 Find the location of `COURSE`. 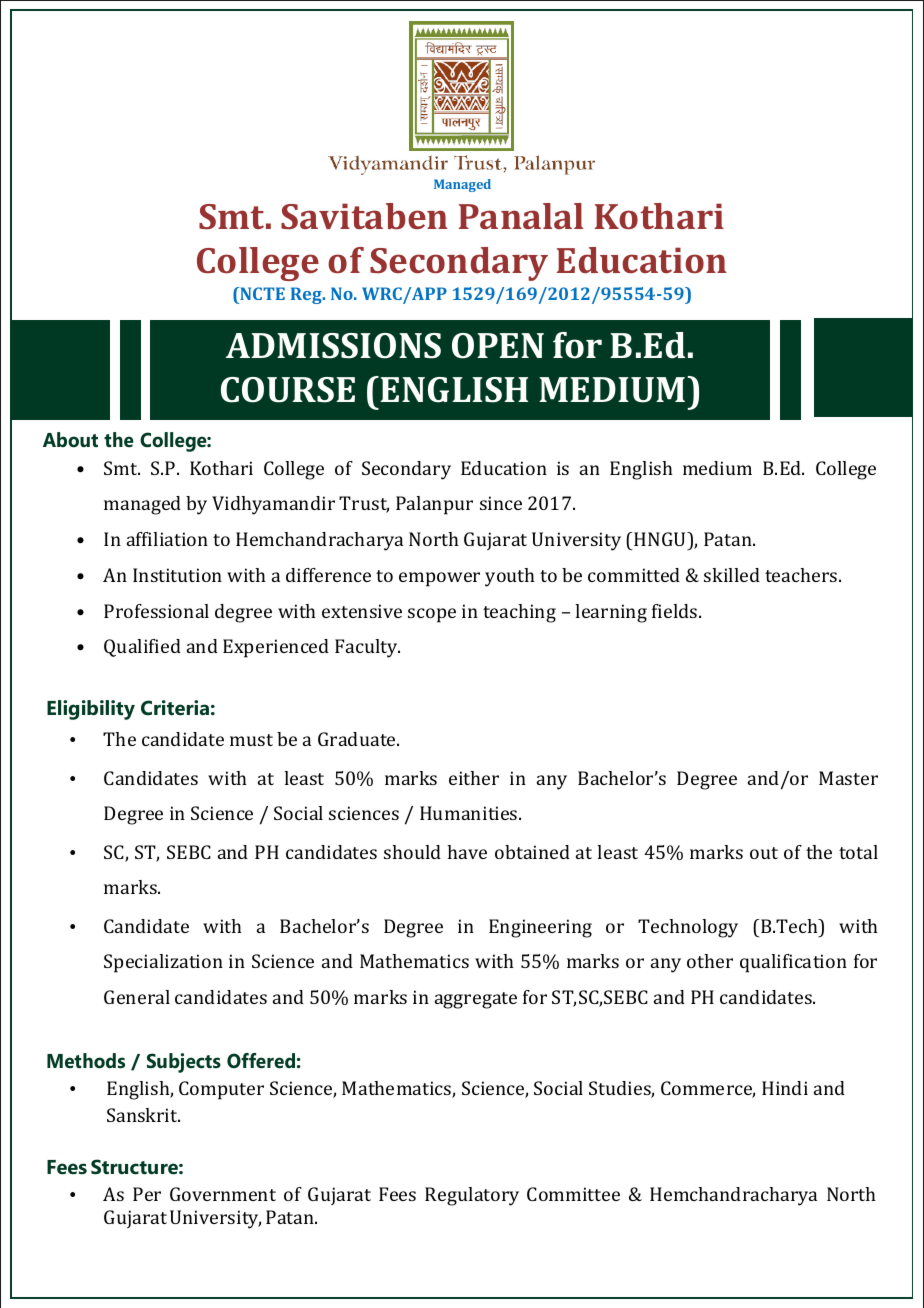

COURSE is located at coordinates (288, 390).
